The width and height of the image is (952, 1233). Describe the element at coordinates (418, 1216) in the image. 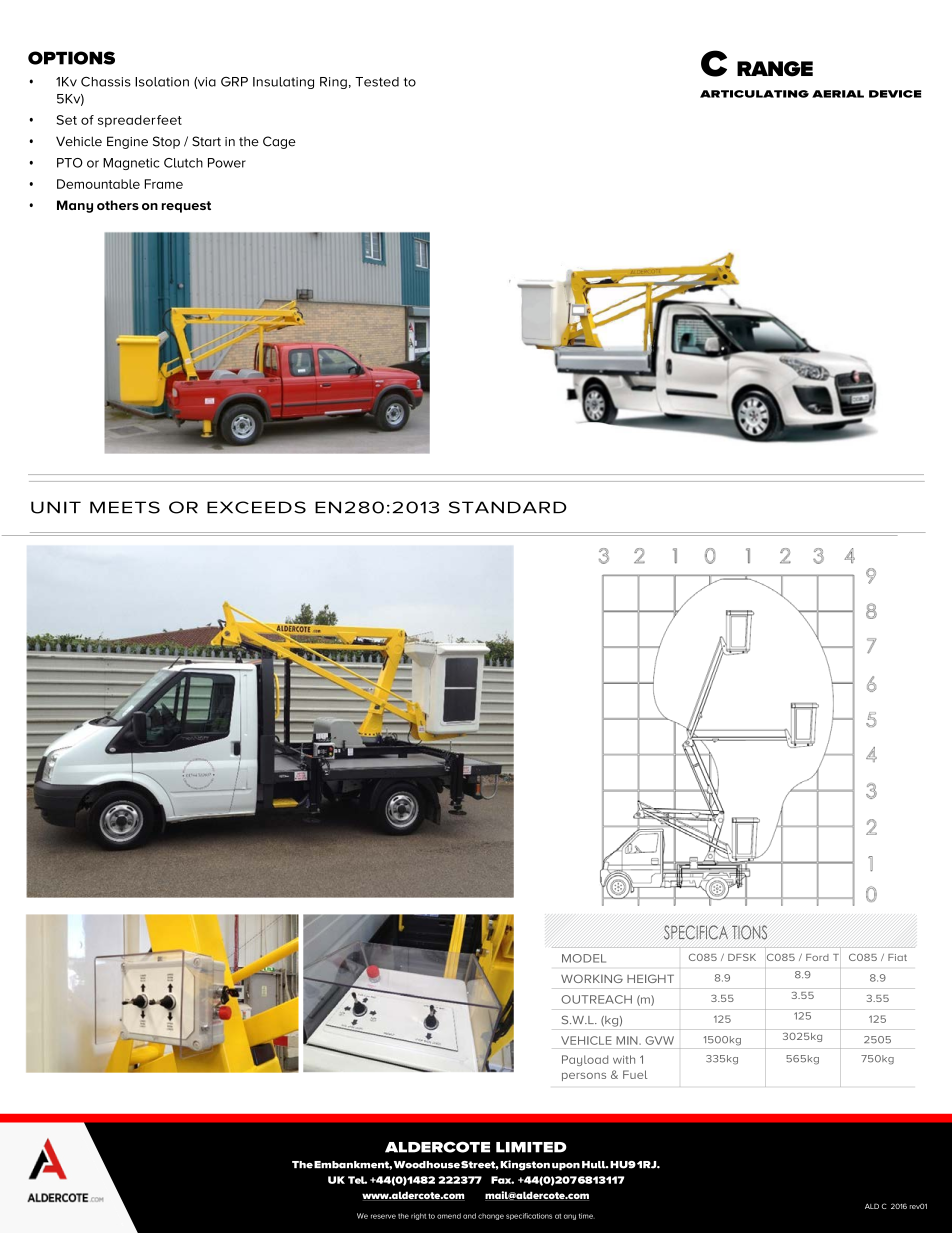

I see `right` at that location.
